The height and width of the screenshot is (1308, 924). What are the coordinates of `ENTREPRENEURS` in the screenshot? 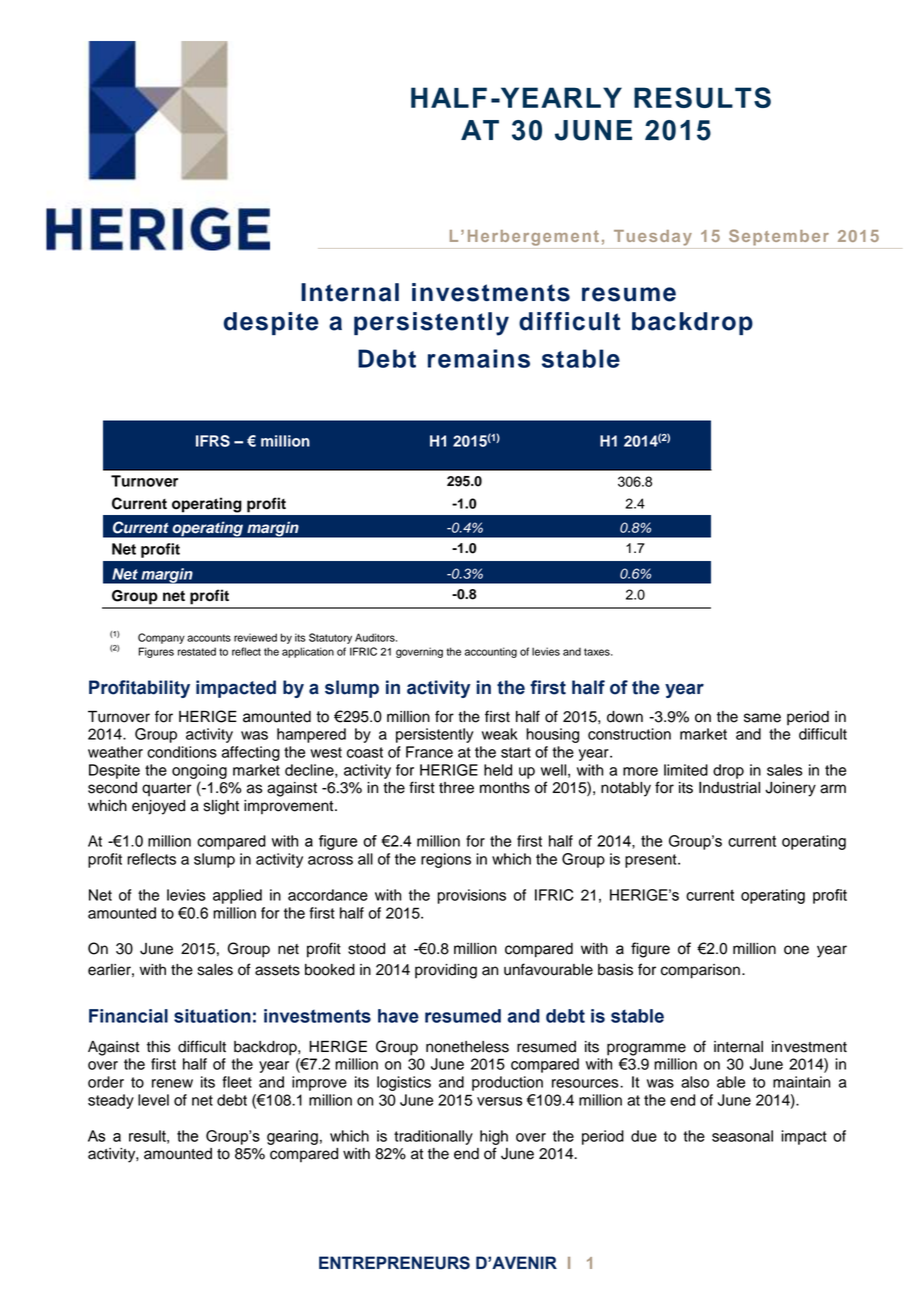 It's located at (394, 1263).
